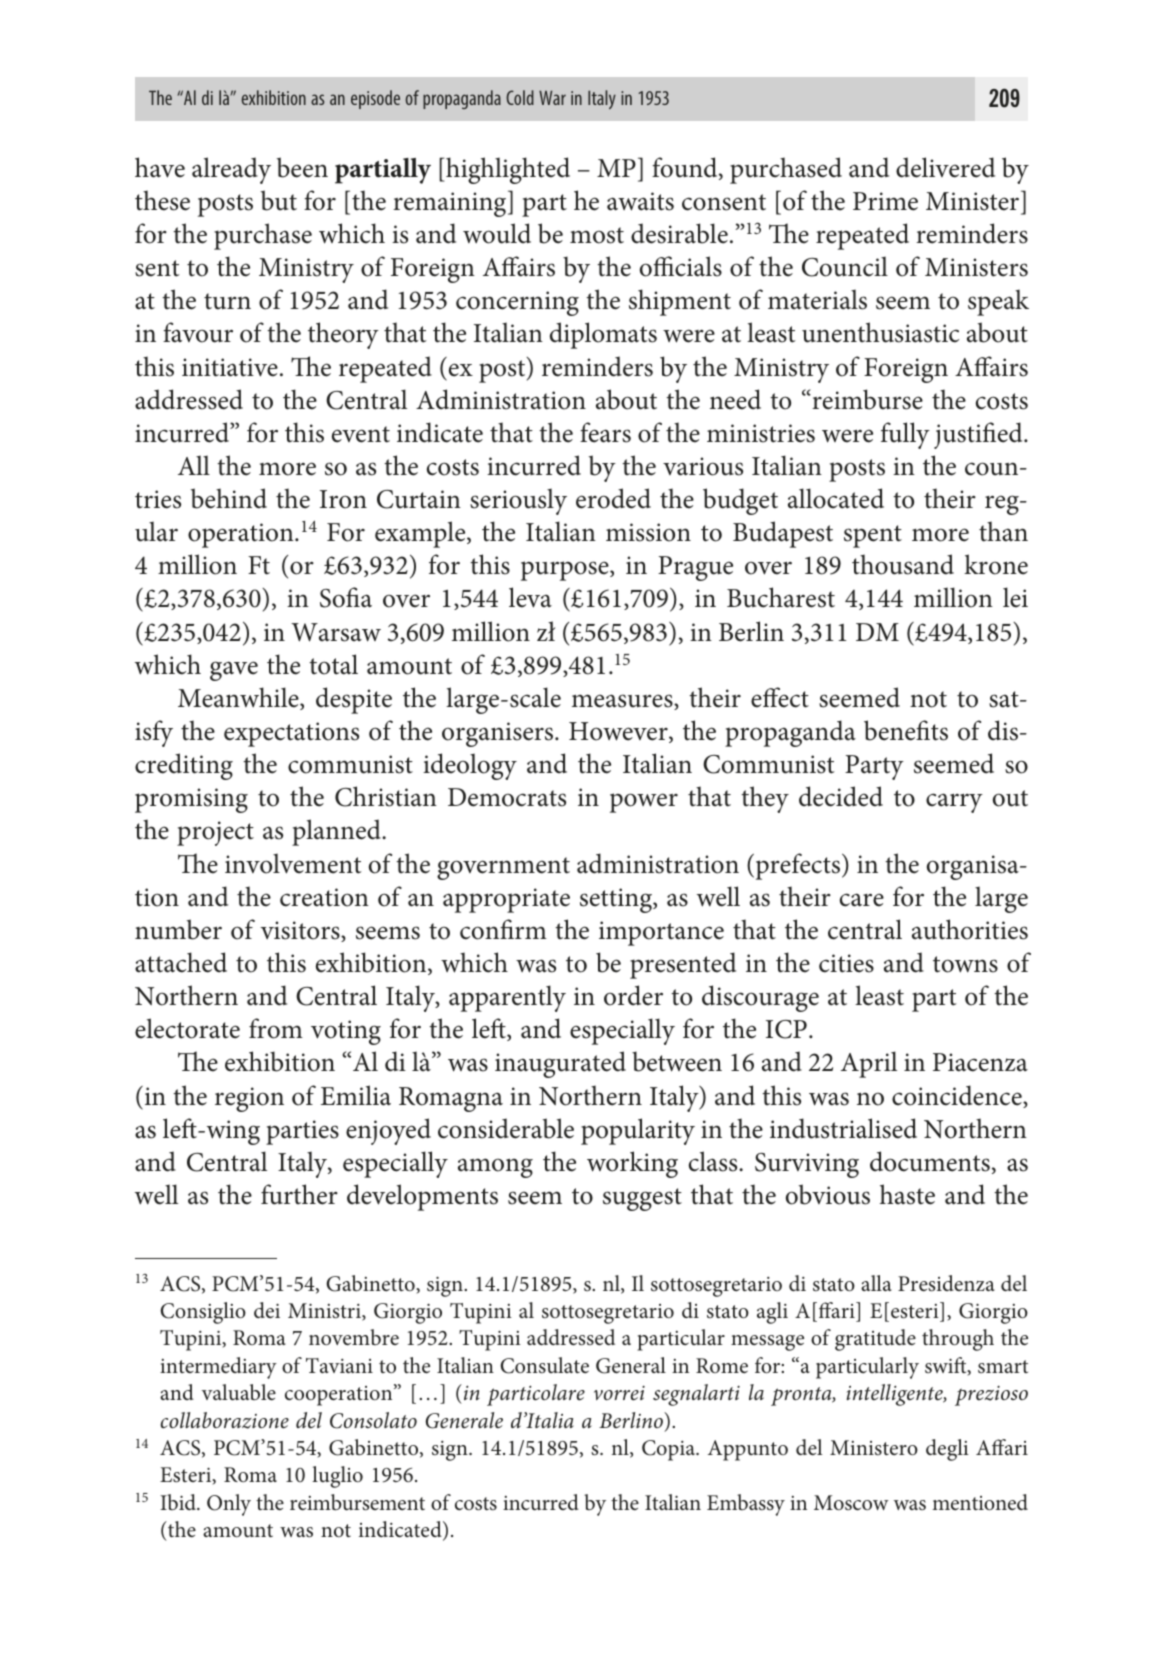 The width and height of the screenshot is (1170, 1666). I want to click on project, so click(215, 833).
